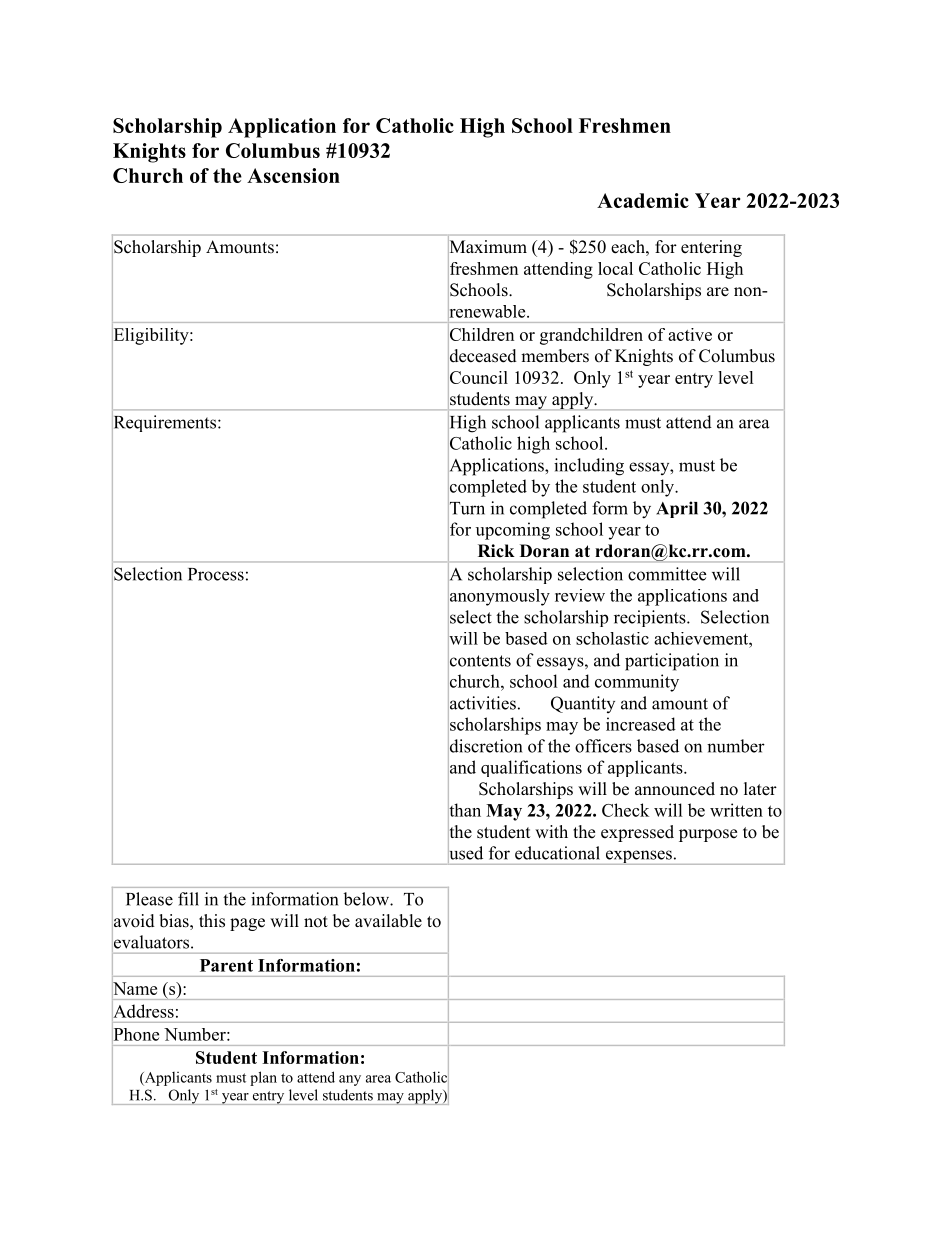  What do you see at coordinates (641, 724) in the image?
I see `increased` at bounding box center [641, 724].
